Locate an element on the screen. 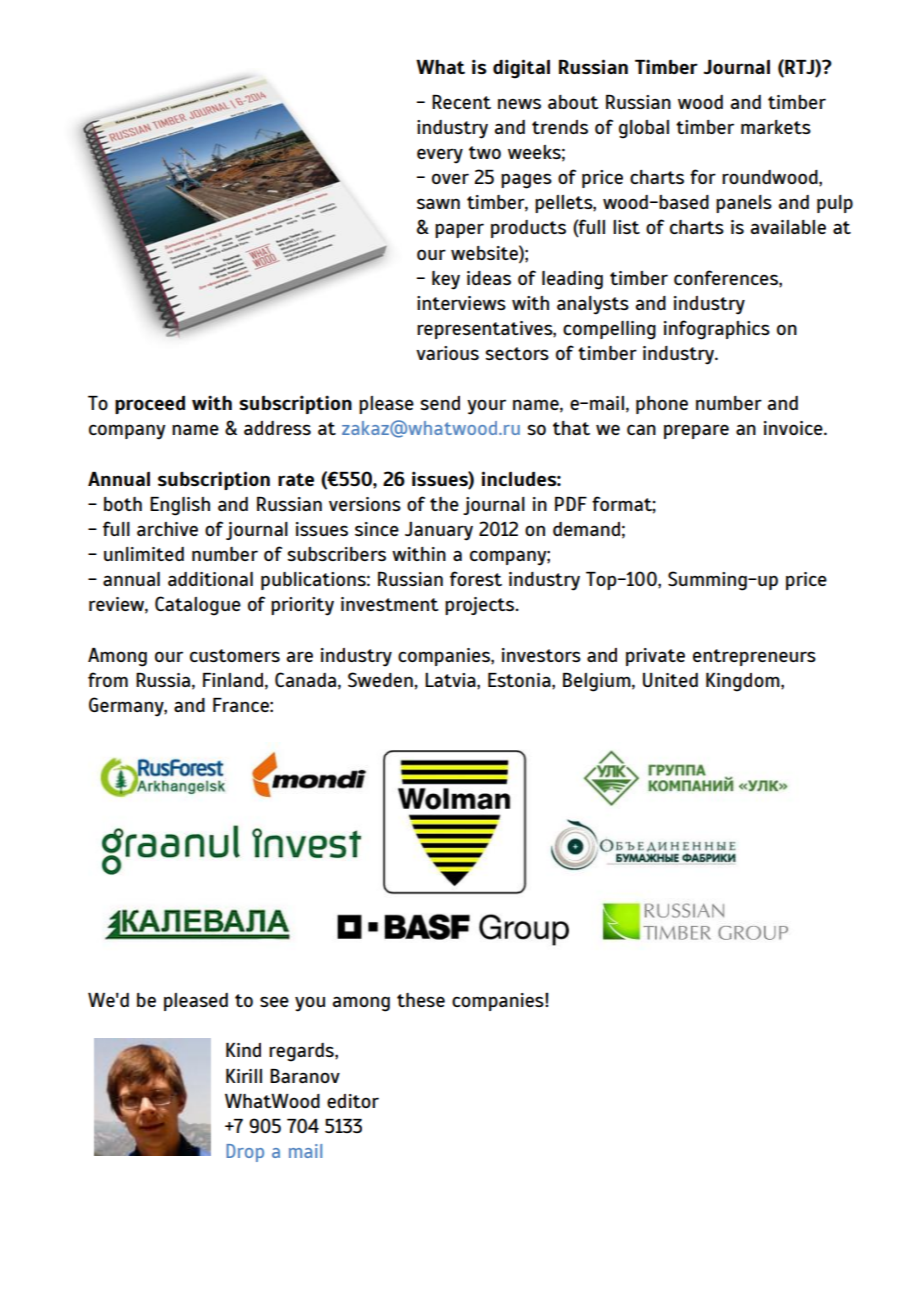  proceed is located at coordinates (150, 405).
